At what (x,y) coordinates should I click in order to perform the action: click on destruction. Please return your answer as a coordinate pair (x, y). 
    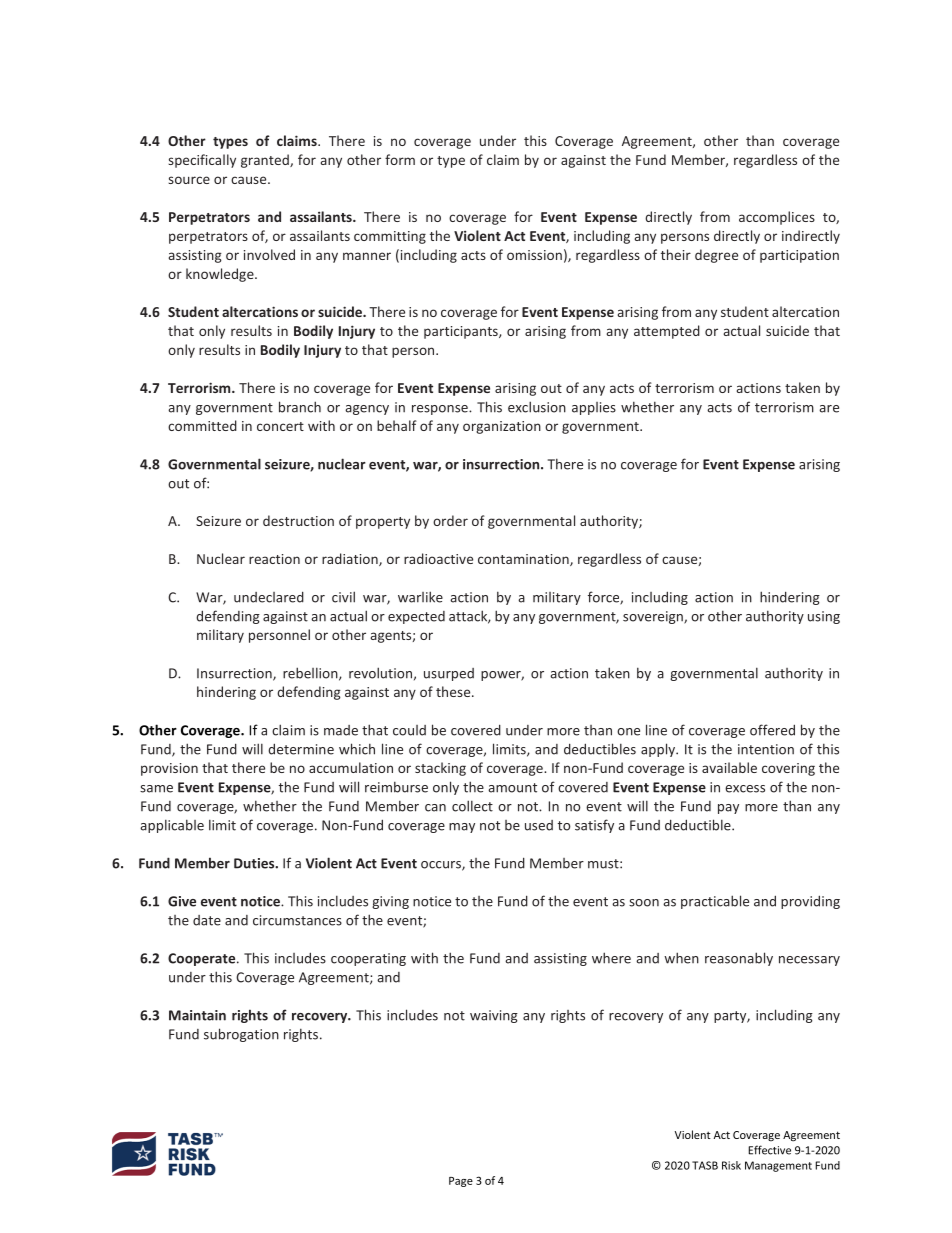
    Looking at the image, I should click on (298, 520).
